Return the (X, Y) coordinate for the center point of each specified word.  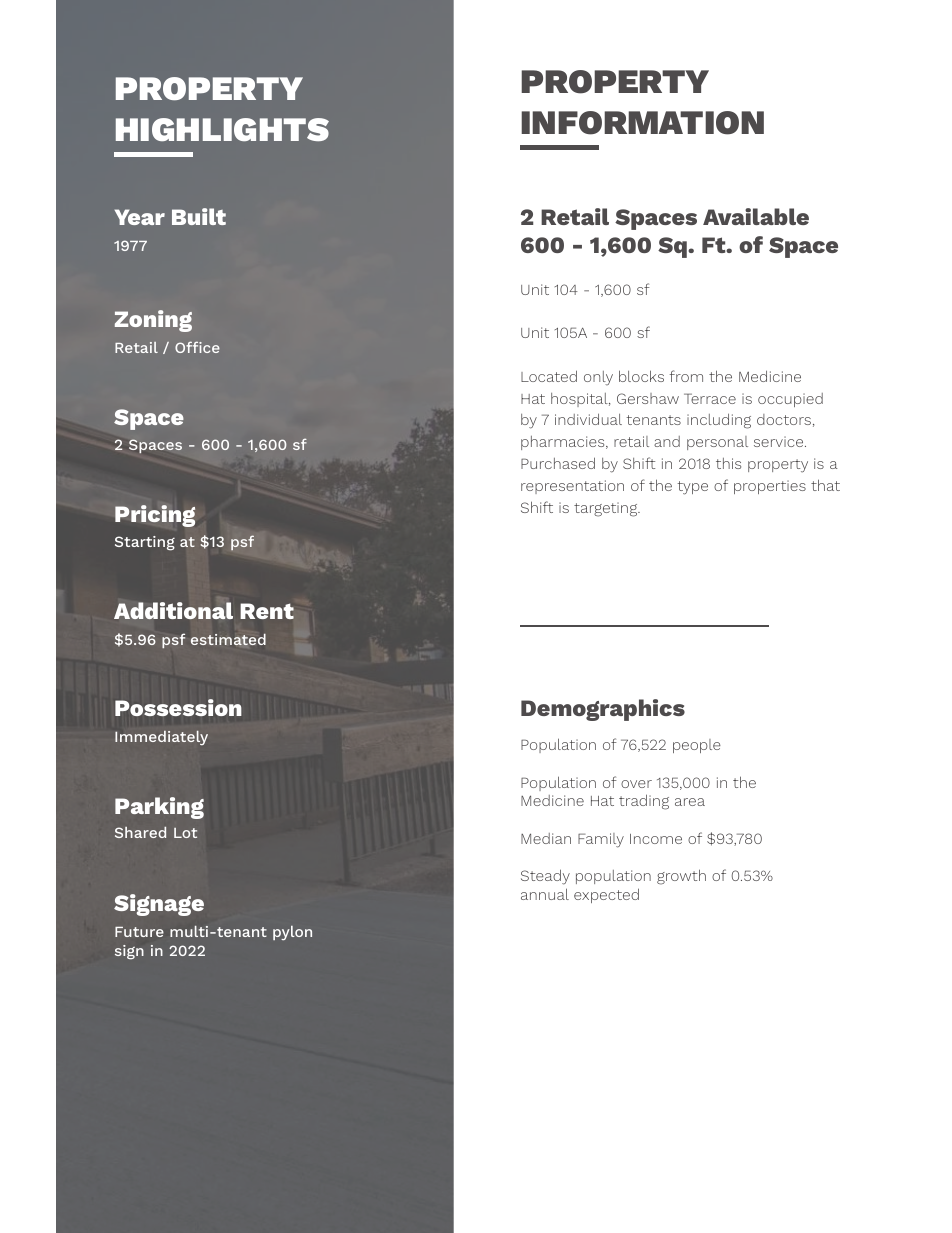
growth (681, 877)
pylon (292, 933)
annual (545, 894)
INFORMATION (642, 123)
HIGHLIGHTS (222, 129)
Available (756, 216)
